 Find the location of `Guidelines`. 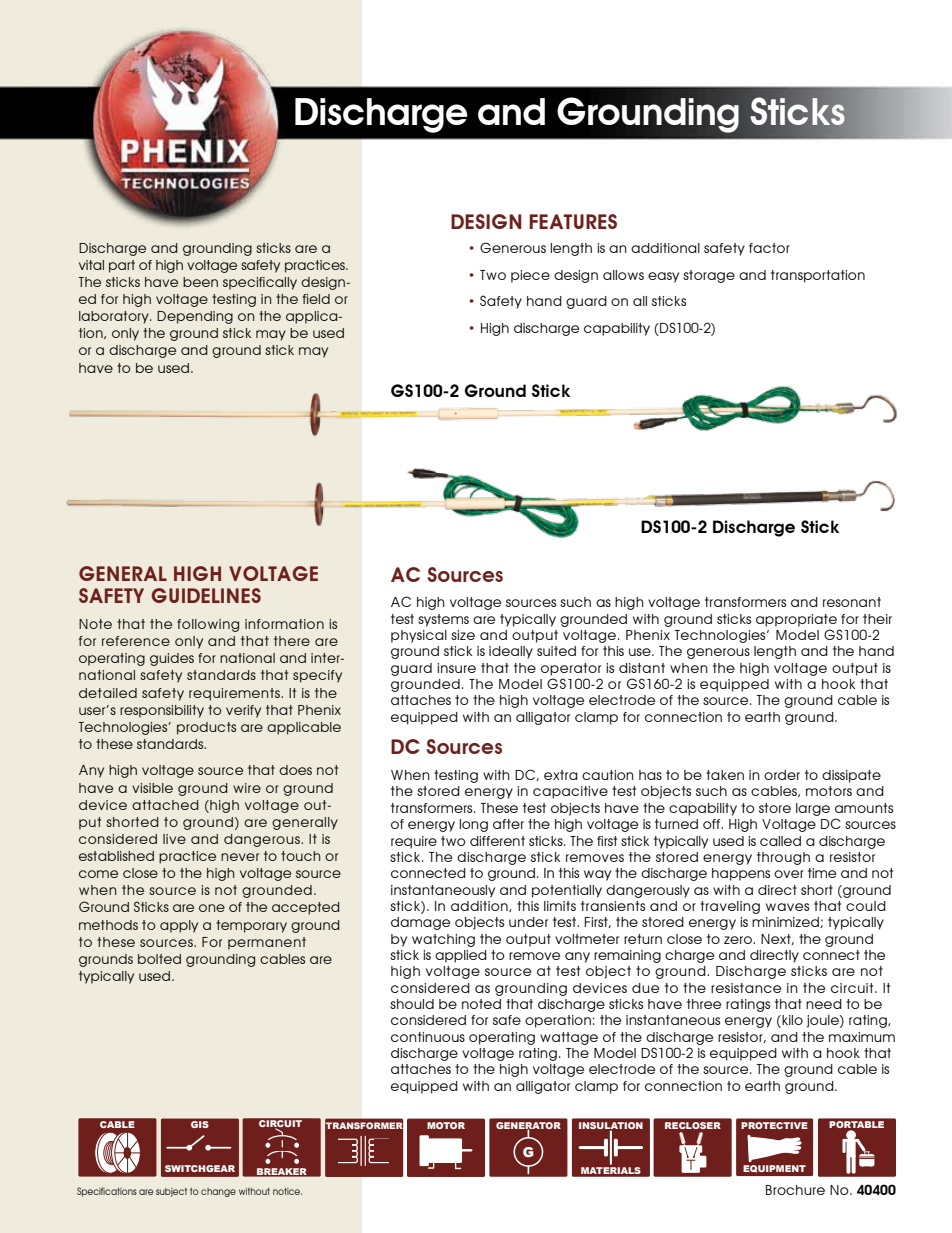

Guidelines is located at coordinates (206, 595).
